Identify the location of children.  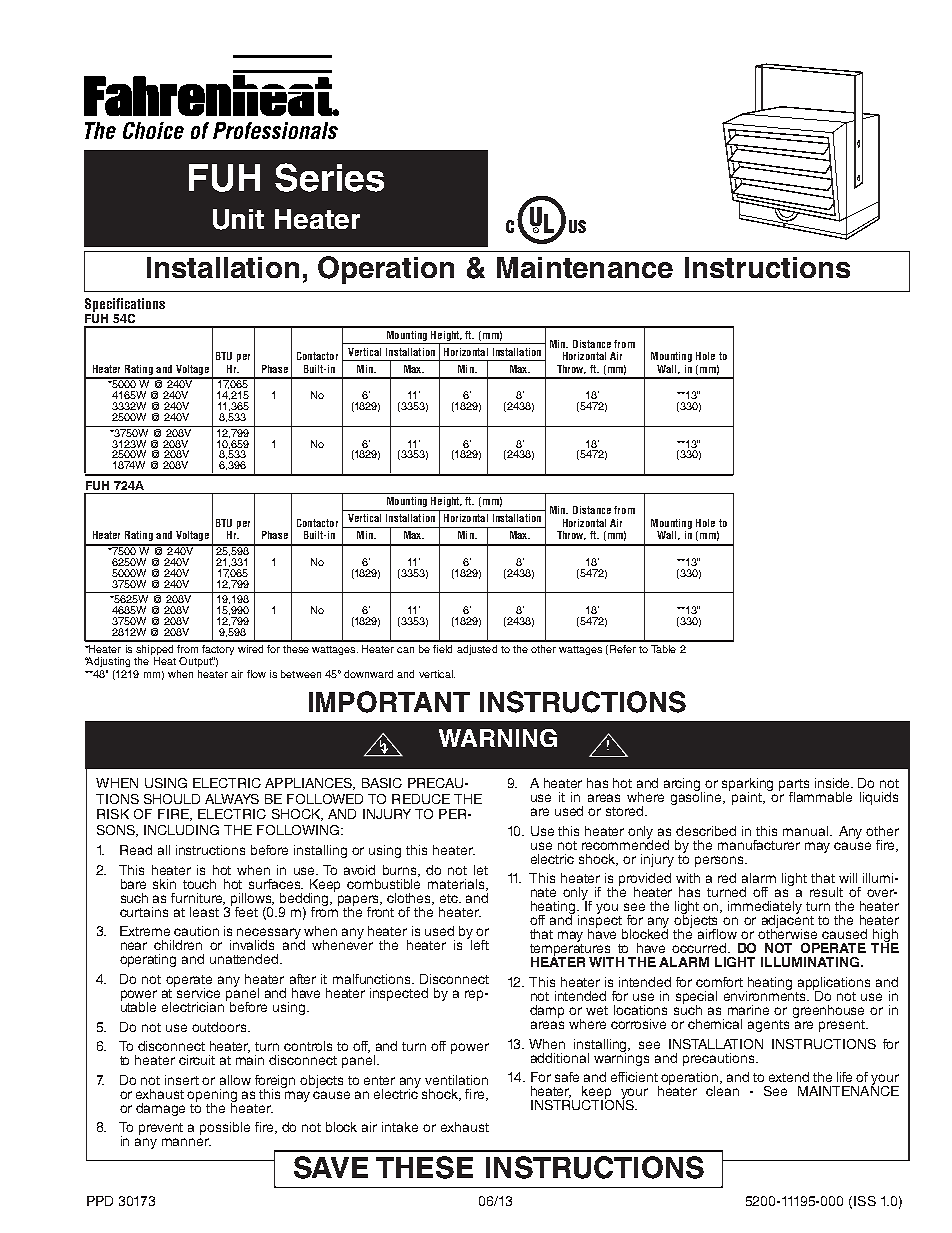
(178, 945).
